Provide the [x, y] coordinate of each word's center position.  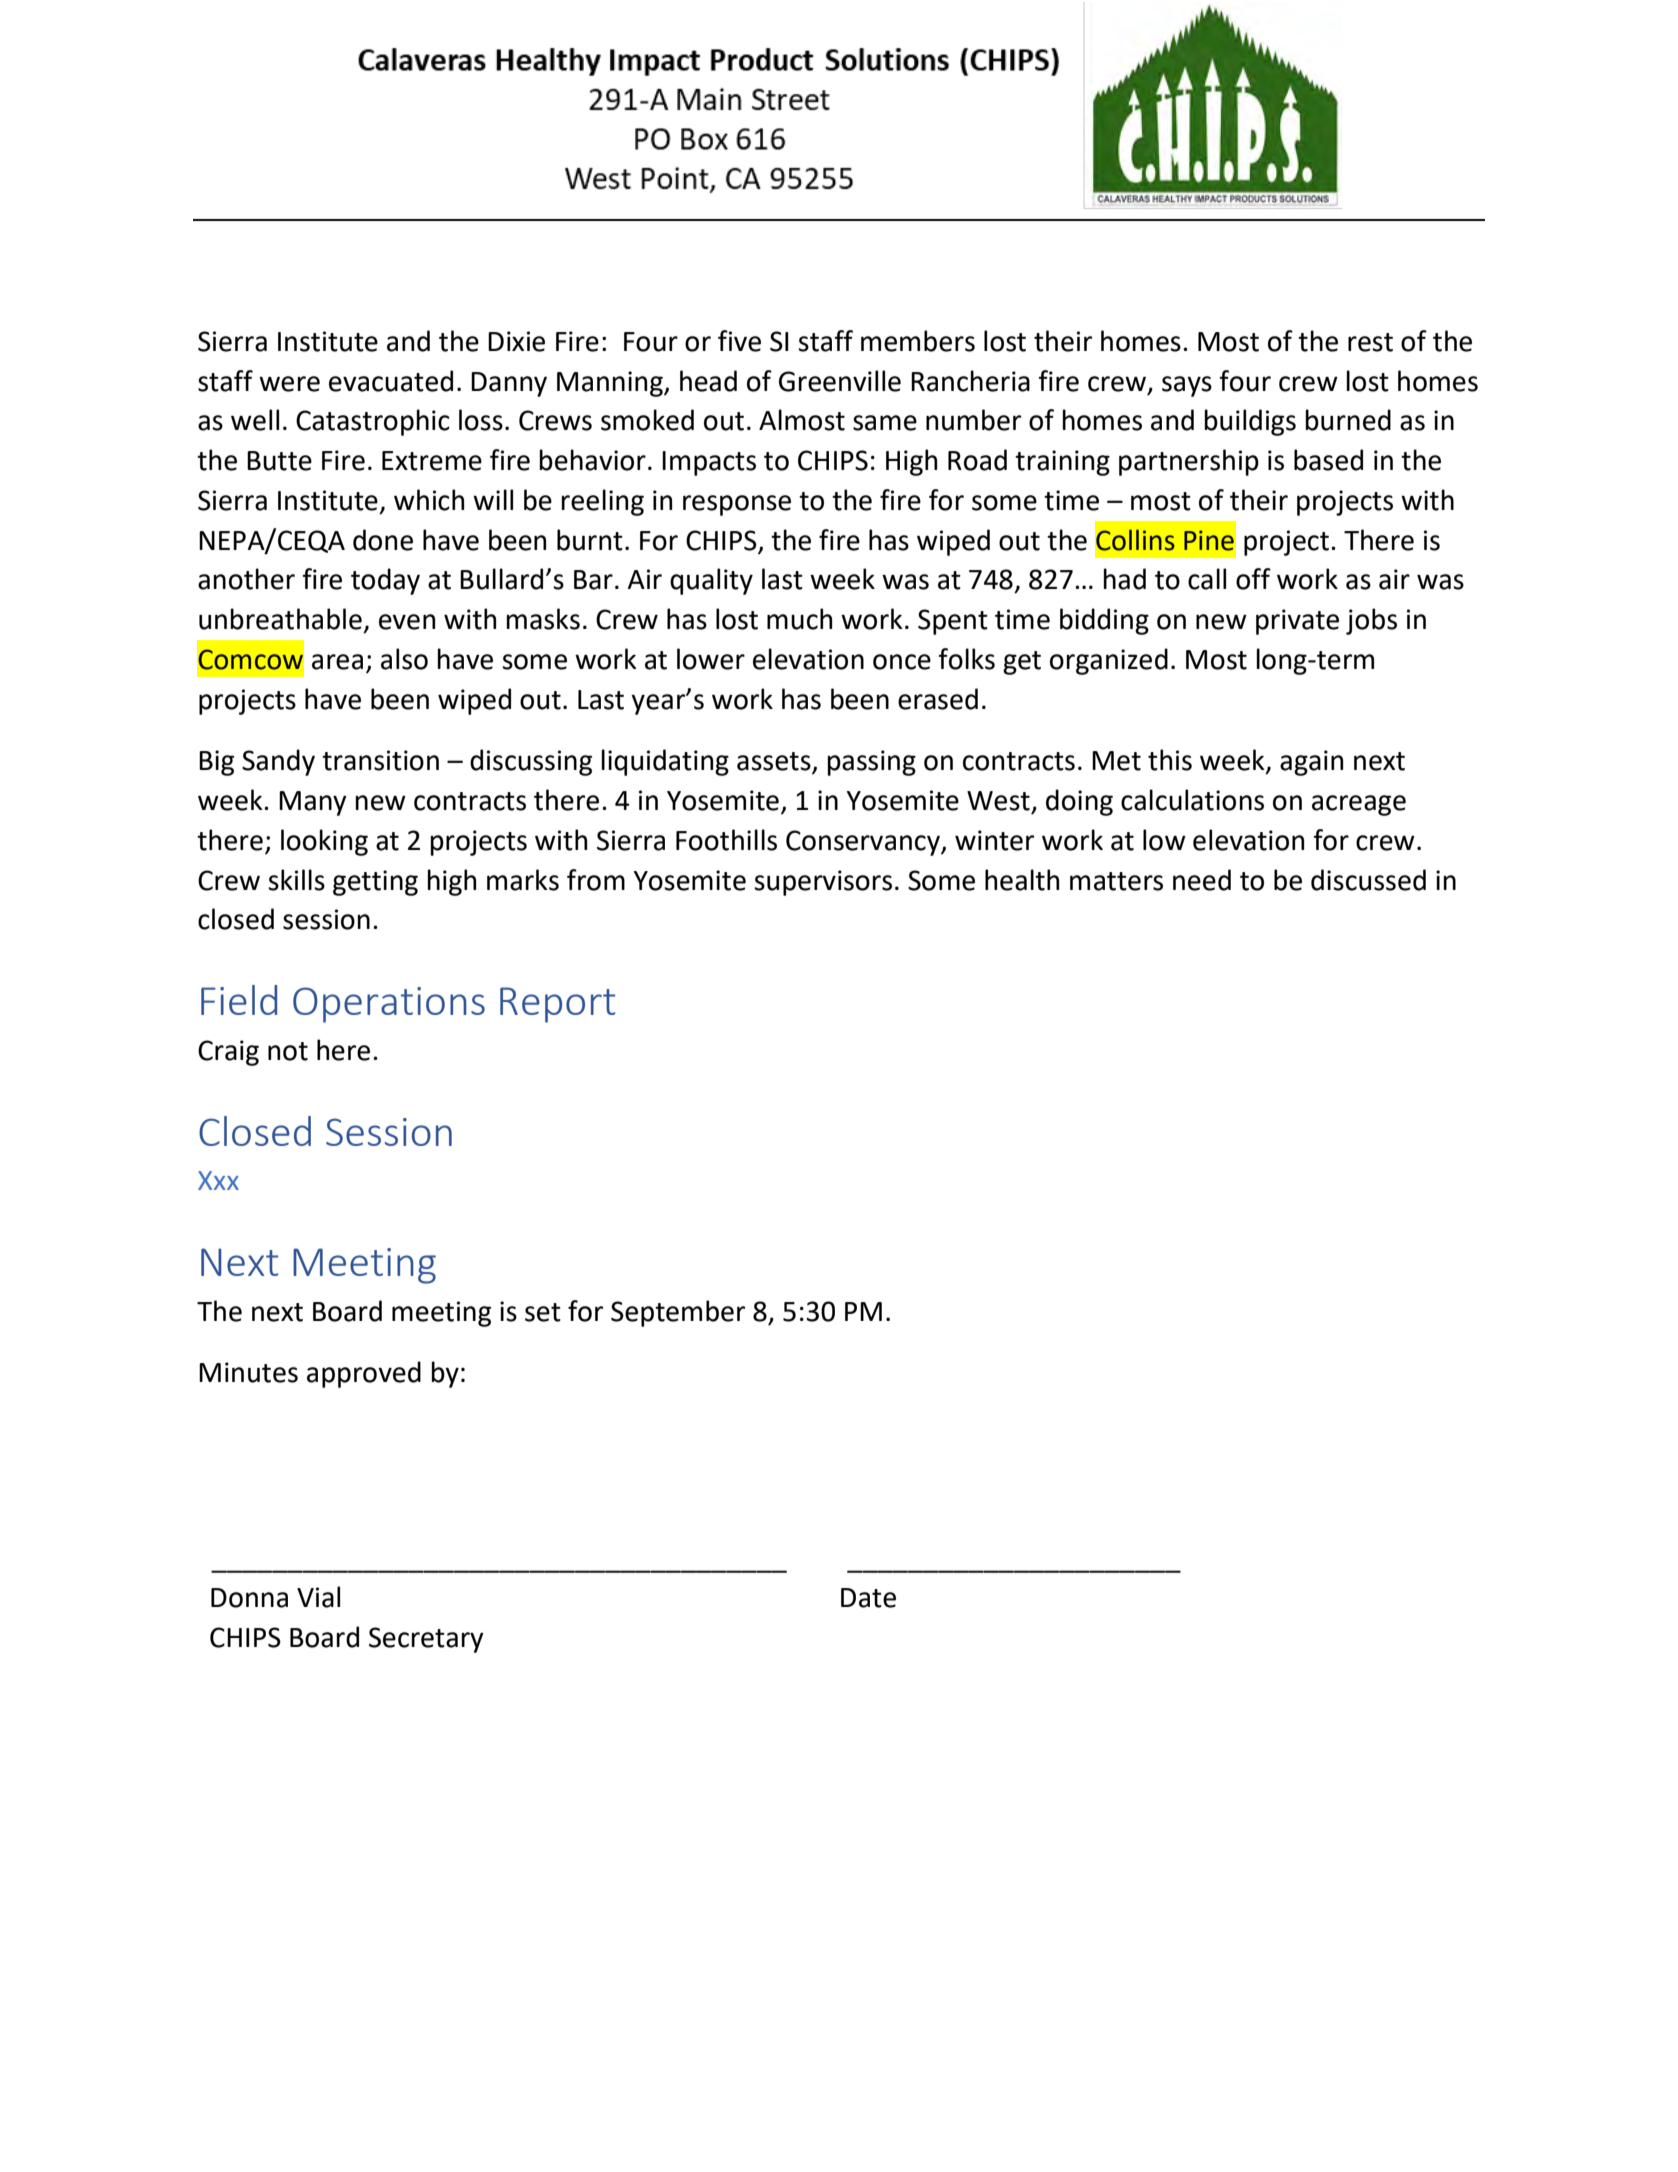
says [1187, 386]
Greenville [840, 381]
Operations [389, 1005]
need [1202, 880]
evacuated [391, 381]
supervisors [823, 883]
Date [868, 1598]
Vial [318, 1597]
